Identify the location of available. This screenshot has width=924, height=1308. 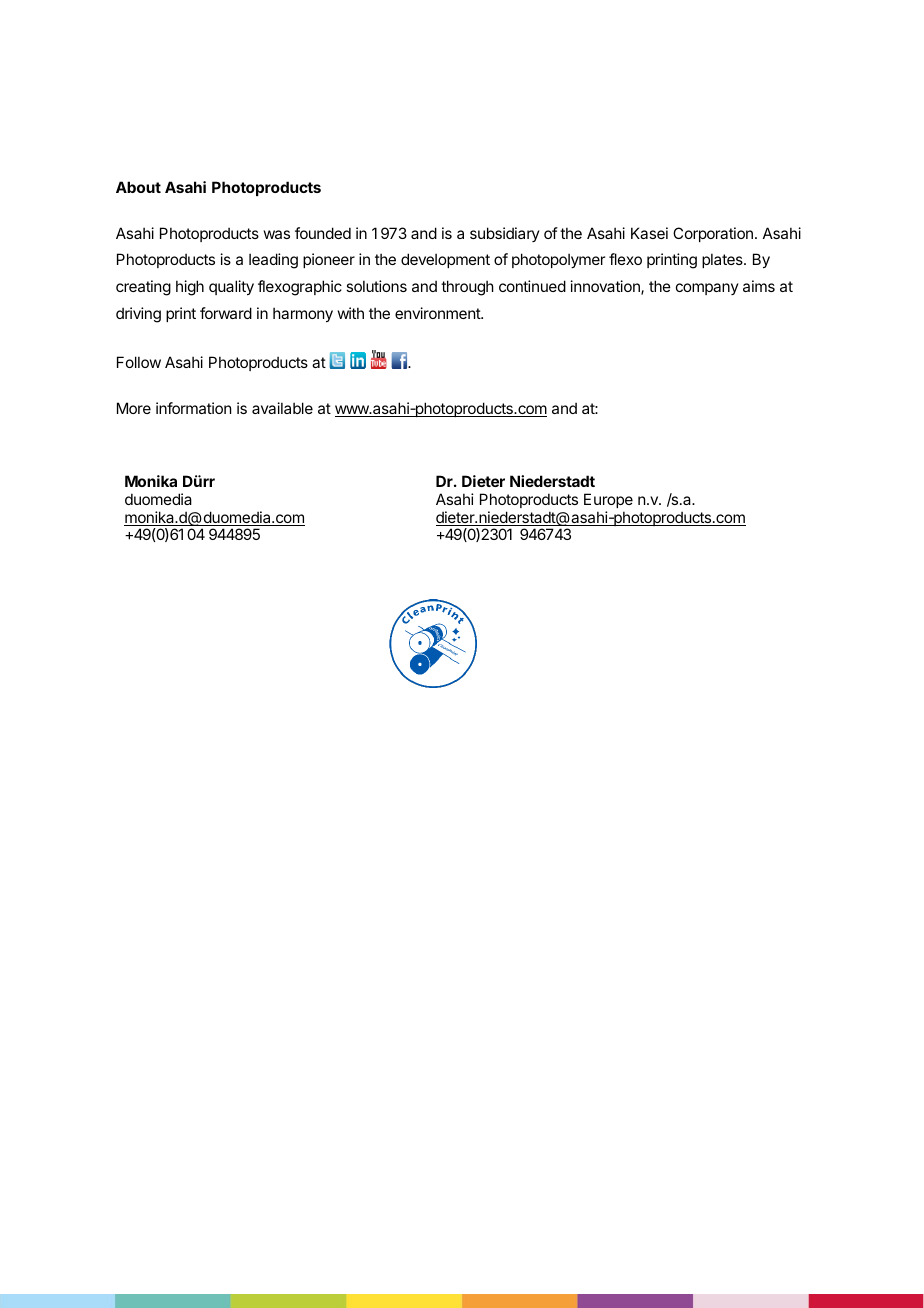
(282, 408).
